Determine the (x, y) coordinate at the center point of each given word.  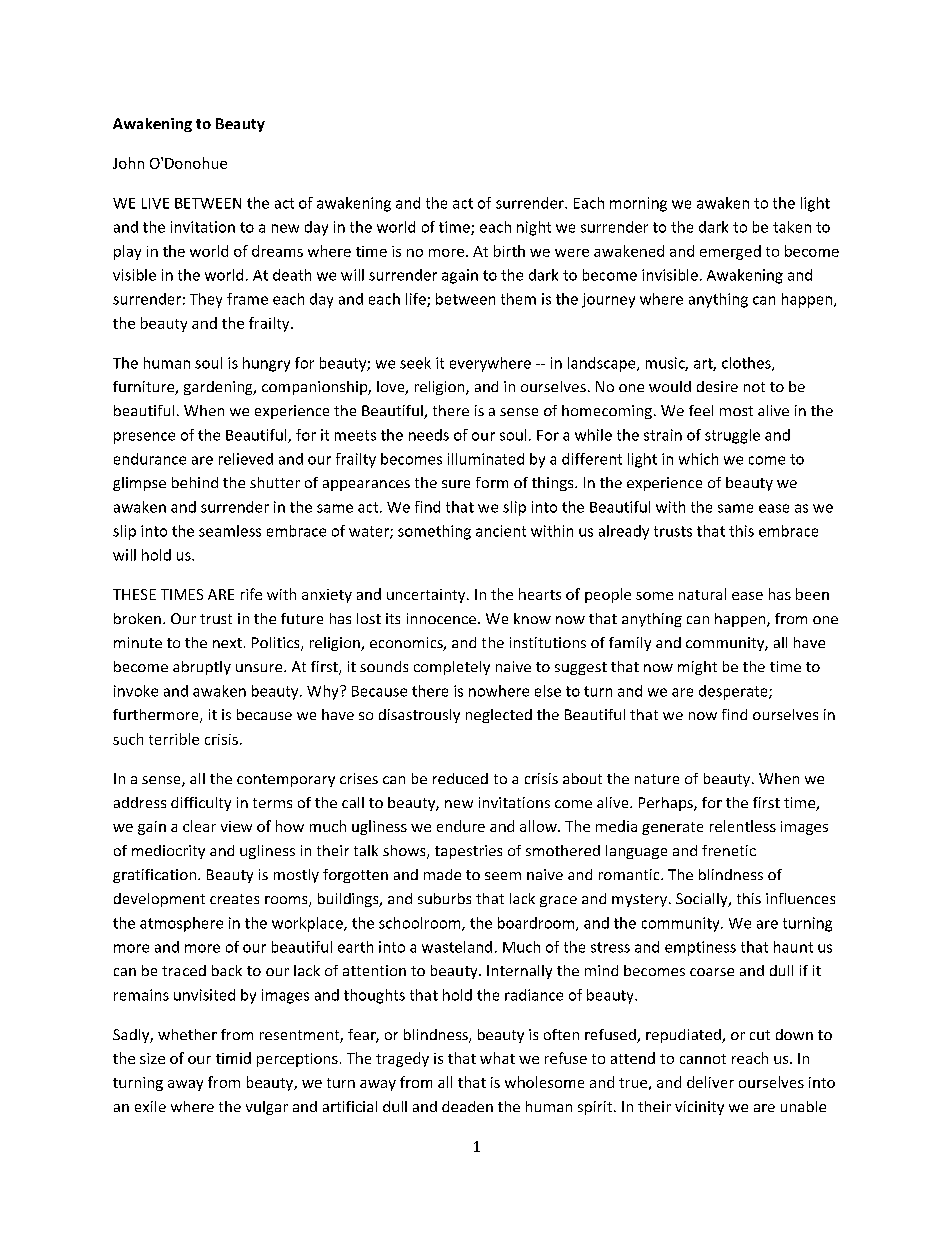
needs (429, 435)
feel (701, 410)
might (697, 668)
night (534, 228)
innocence (441, 618)
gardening (219, 388)
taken (792, 227)
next (227, 643)
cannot (703, 1059)
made (442, 874)
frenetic (729, 850)
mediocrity (168, 852)
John (128, 163)
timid (233, 1058)
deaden (467, 1106)
